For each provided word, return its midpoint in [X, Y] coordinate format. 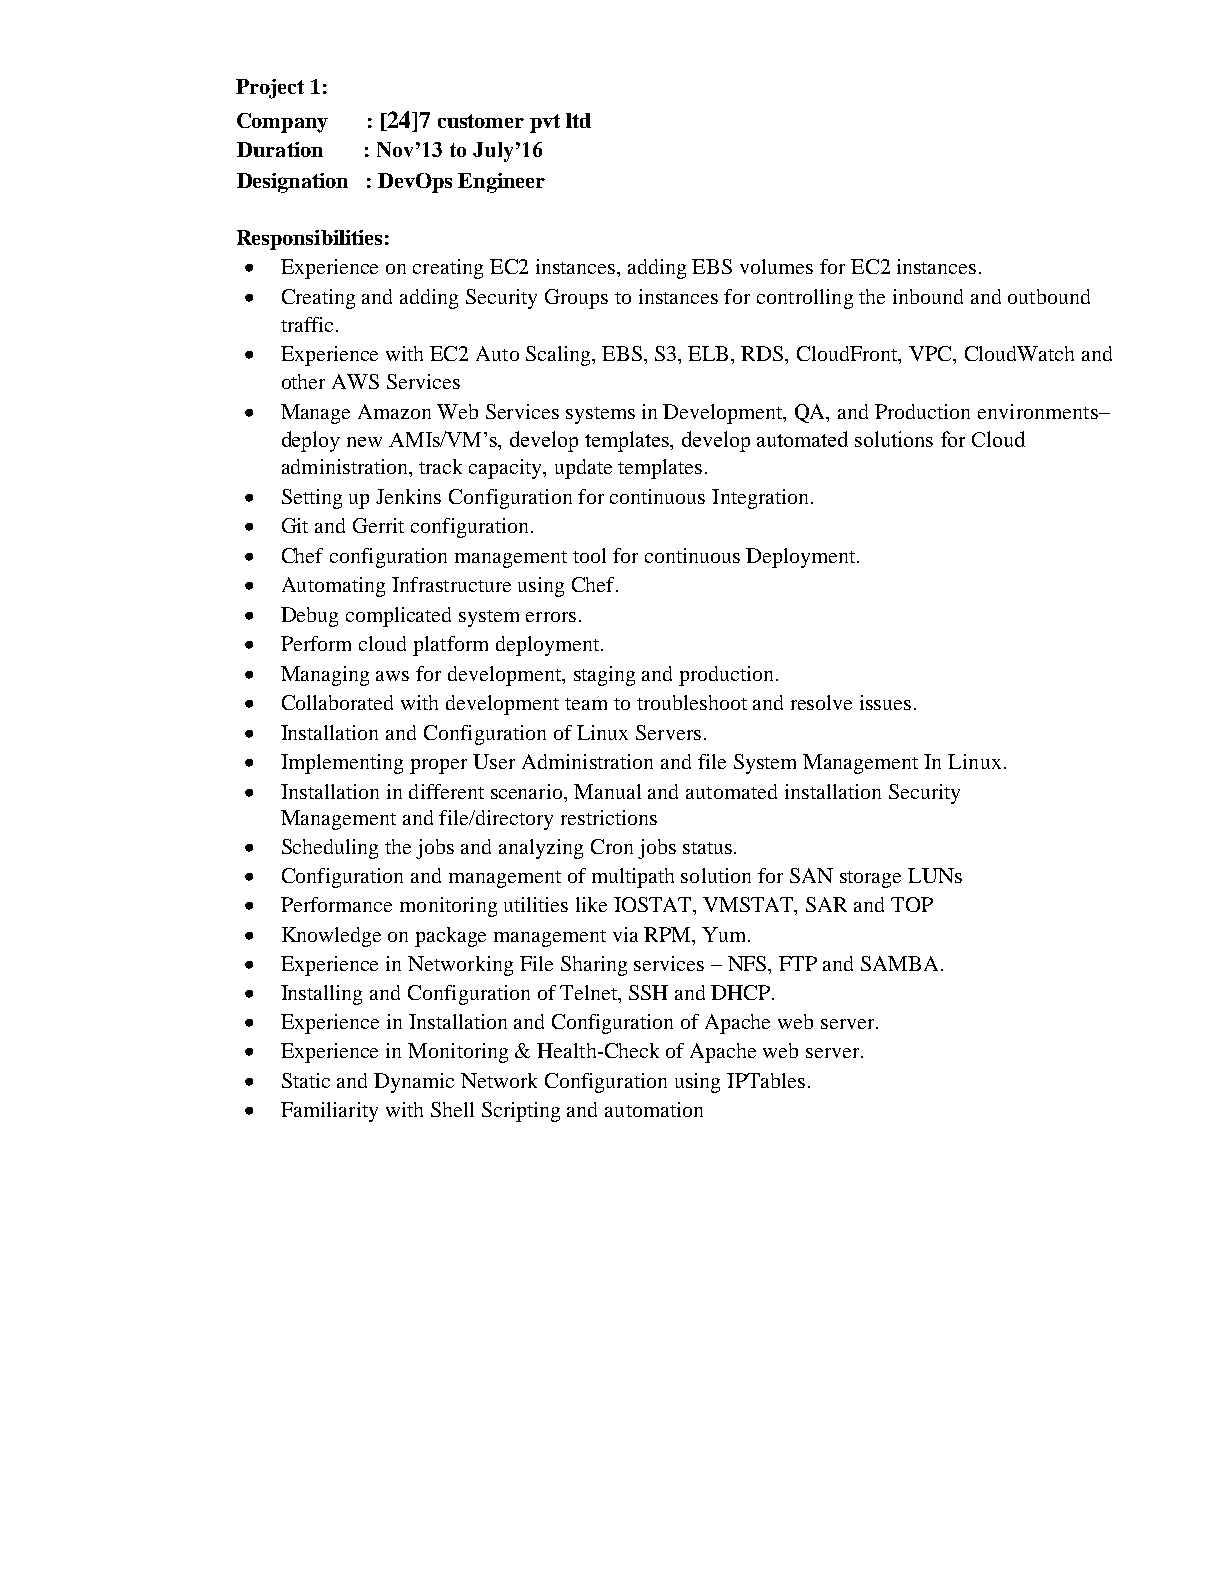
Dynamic [414, 1083]
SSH [648, 992]
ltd [578, 120]
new [364, 442]
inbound [928, 296]
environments [1039, 411]
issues [885, 702]
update [583, 469]
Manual [607, 791]
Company [282, 123]
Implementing [342, 764]
